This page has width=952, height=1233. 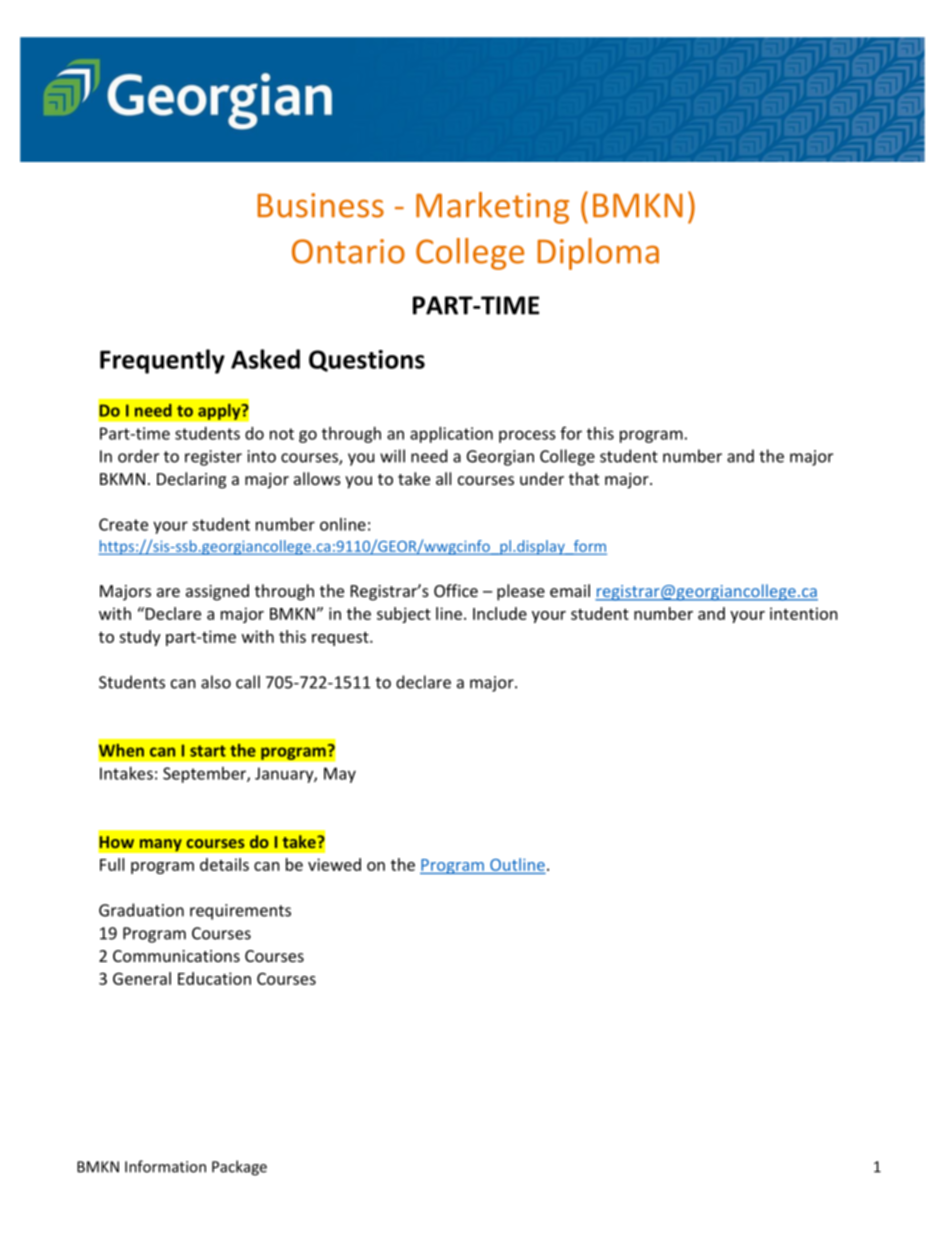 I want to click on Diploma, so click(x=598, y=254).
